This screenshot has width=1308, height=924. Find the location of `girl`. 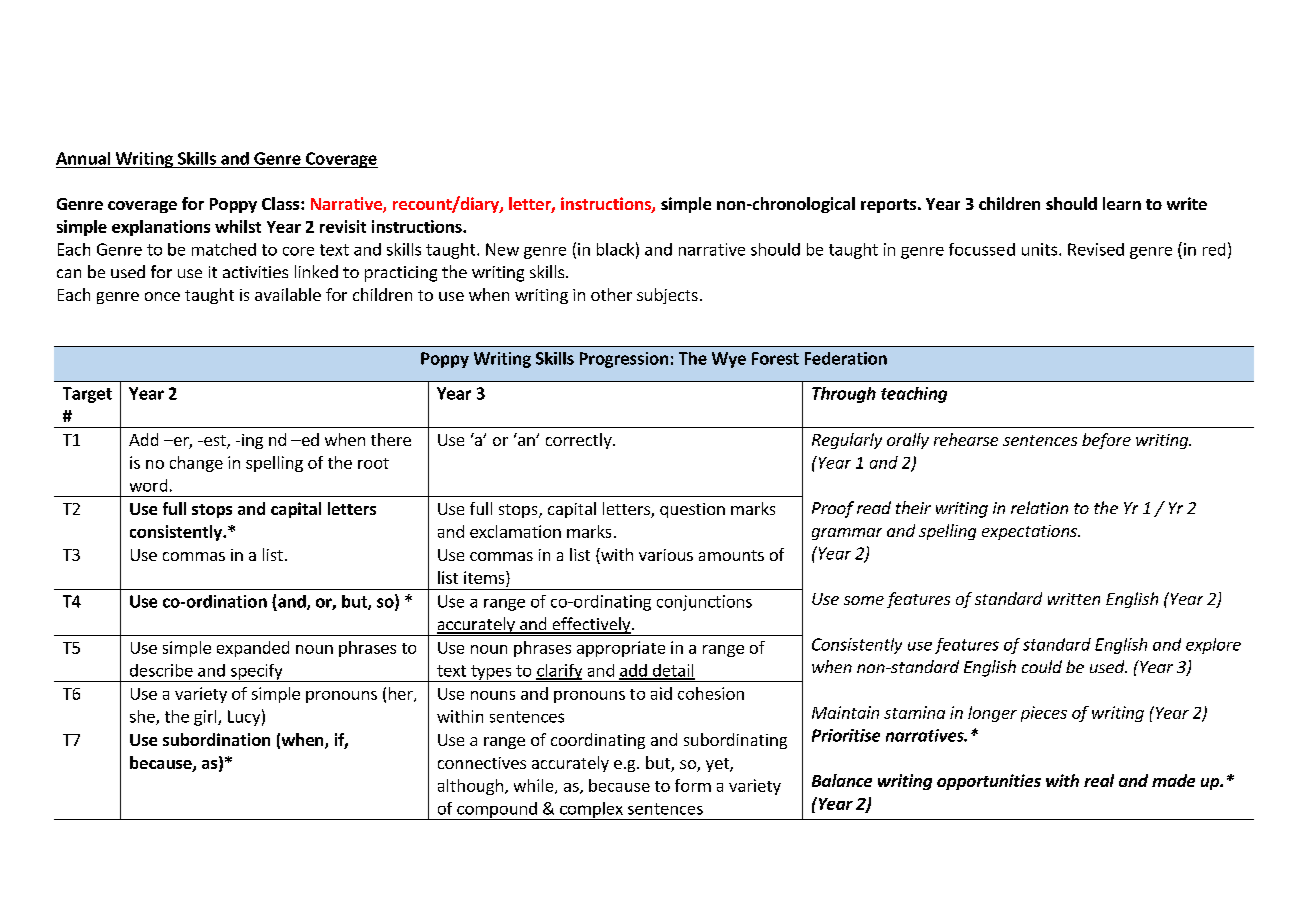

girl is located at coordinates (206, 718).
